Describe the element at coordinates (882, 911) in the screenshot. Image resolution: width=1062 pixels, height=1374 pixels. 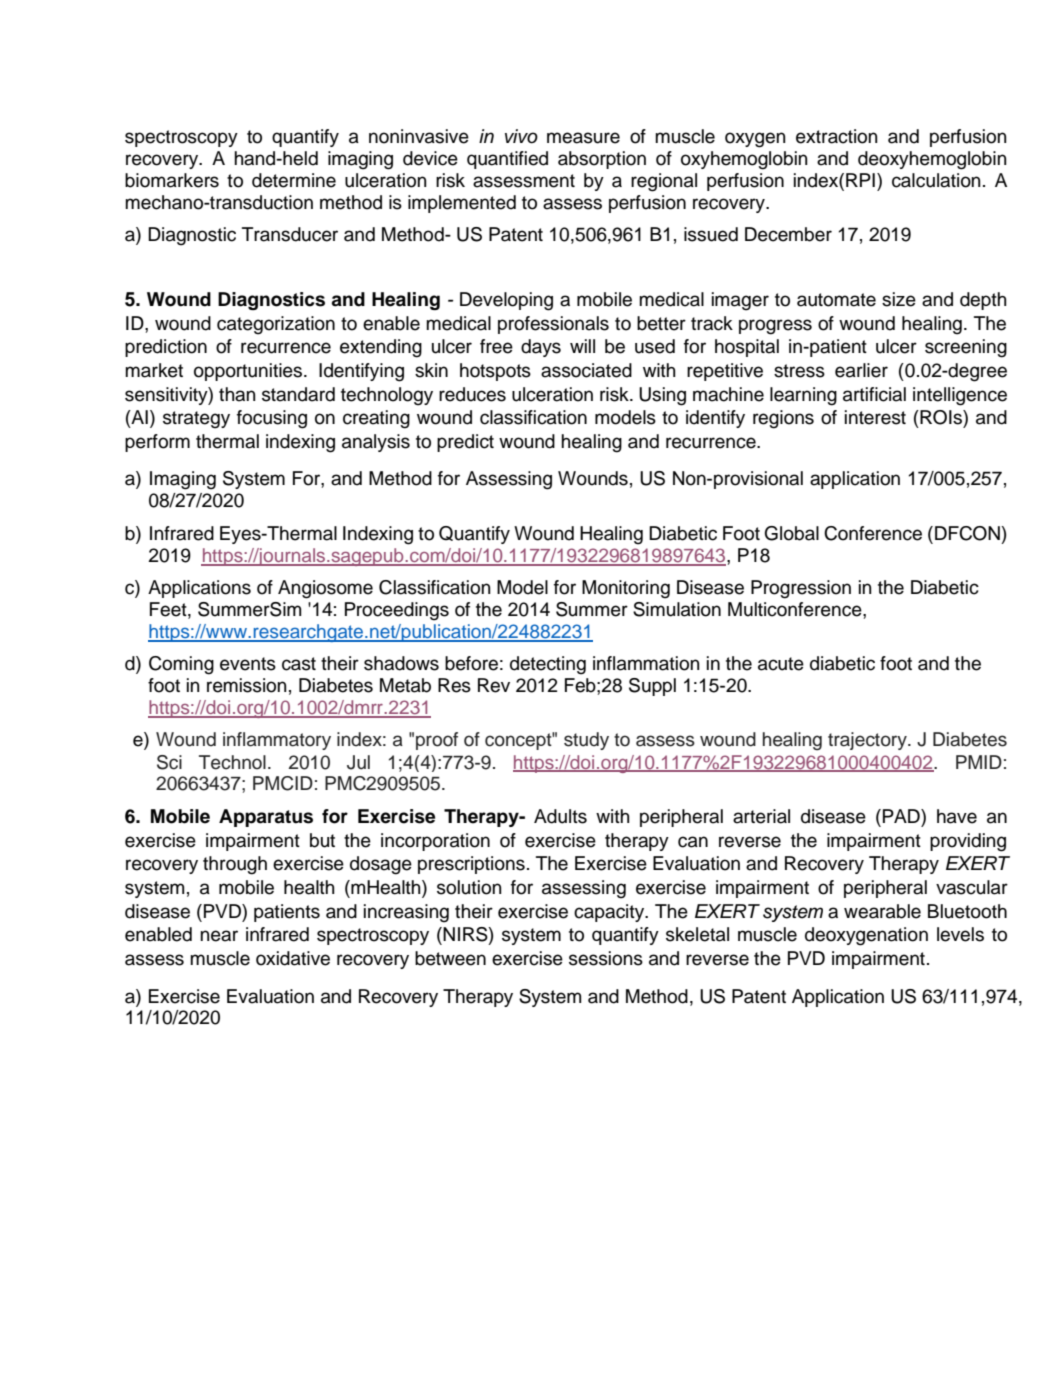
I see `wearable` at that location.
